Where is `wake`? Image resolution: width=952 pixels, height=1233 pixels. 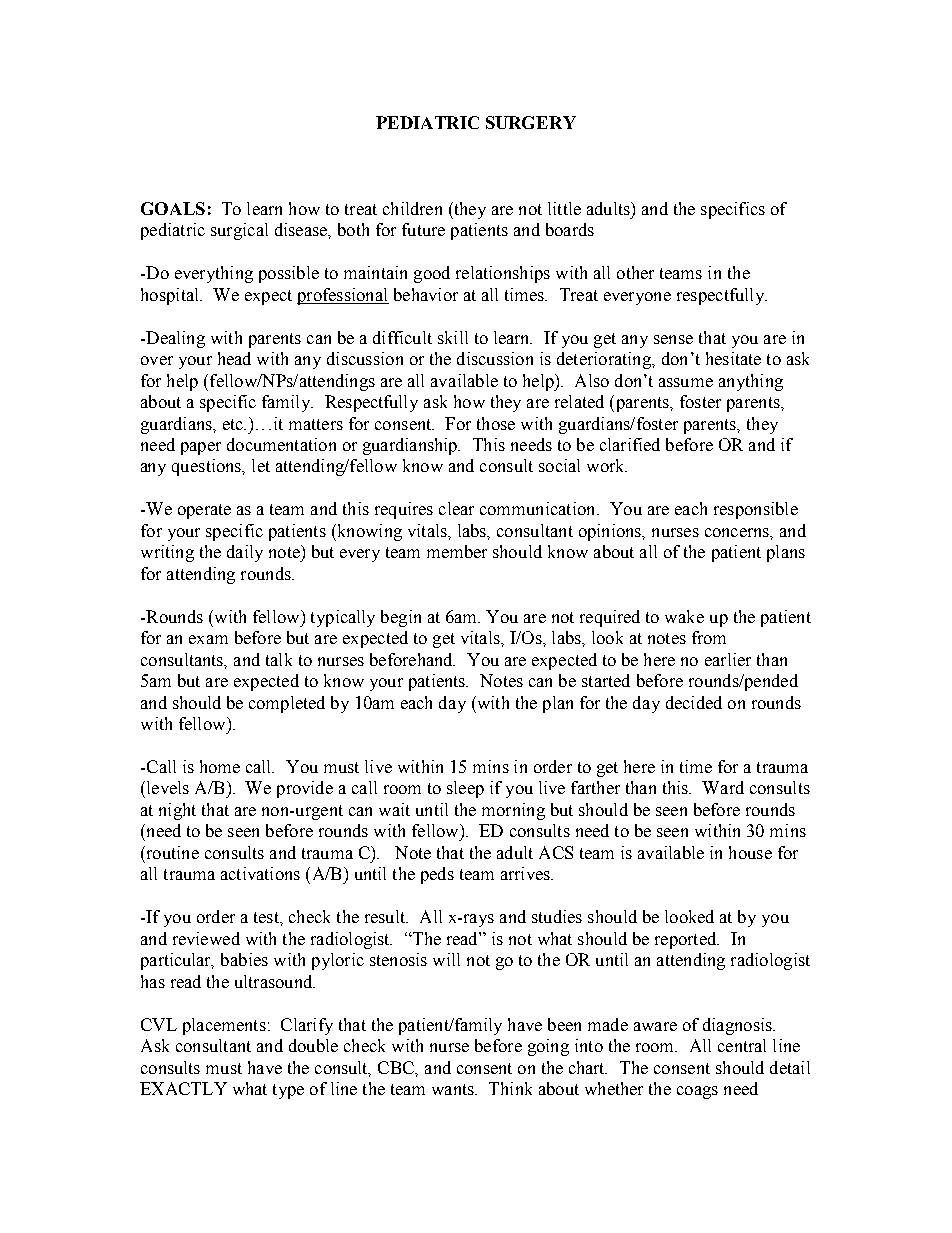
wake is located at coordinates (684, 616).
